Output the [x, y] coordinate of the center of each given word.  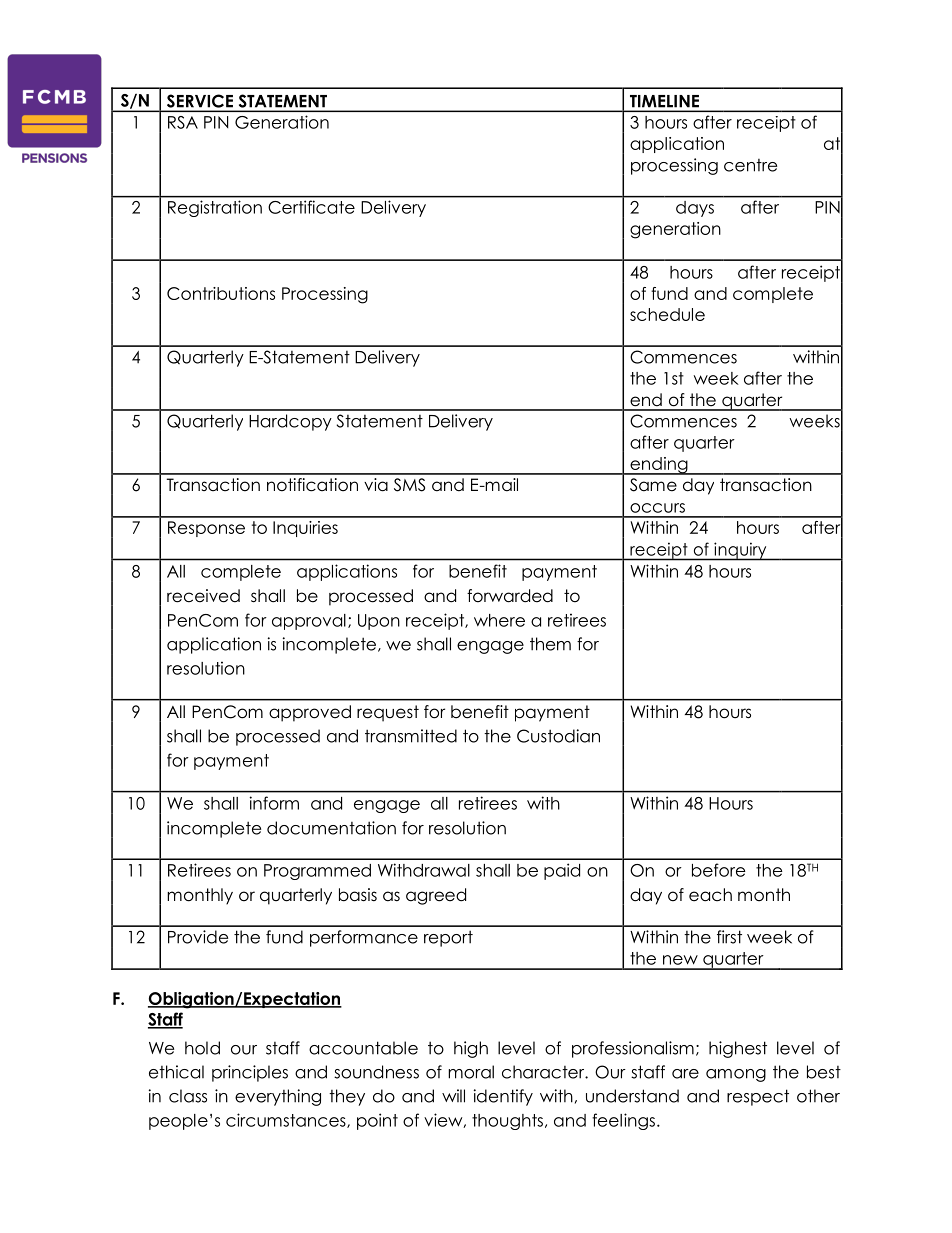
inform [274, 803]
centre [750, 165]
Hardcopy [290, 422]
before [719, 870]
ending [659, 466]
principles [250, 1073]
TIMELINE [664, 101]
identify [503, 1097]
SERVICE [200, 101]
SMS [409, 485]
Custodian [558, 736]
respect [758, 1097]
